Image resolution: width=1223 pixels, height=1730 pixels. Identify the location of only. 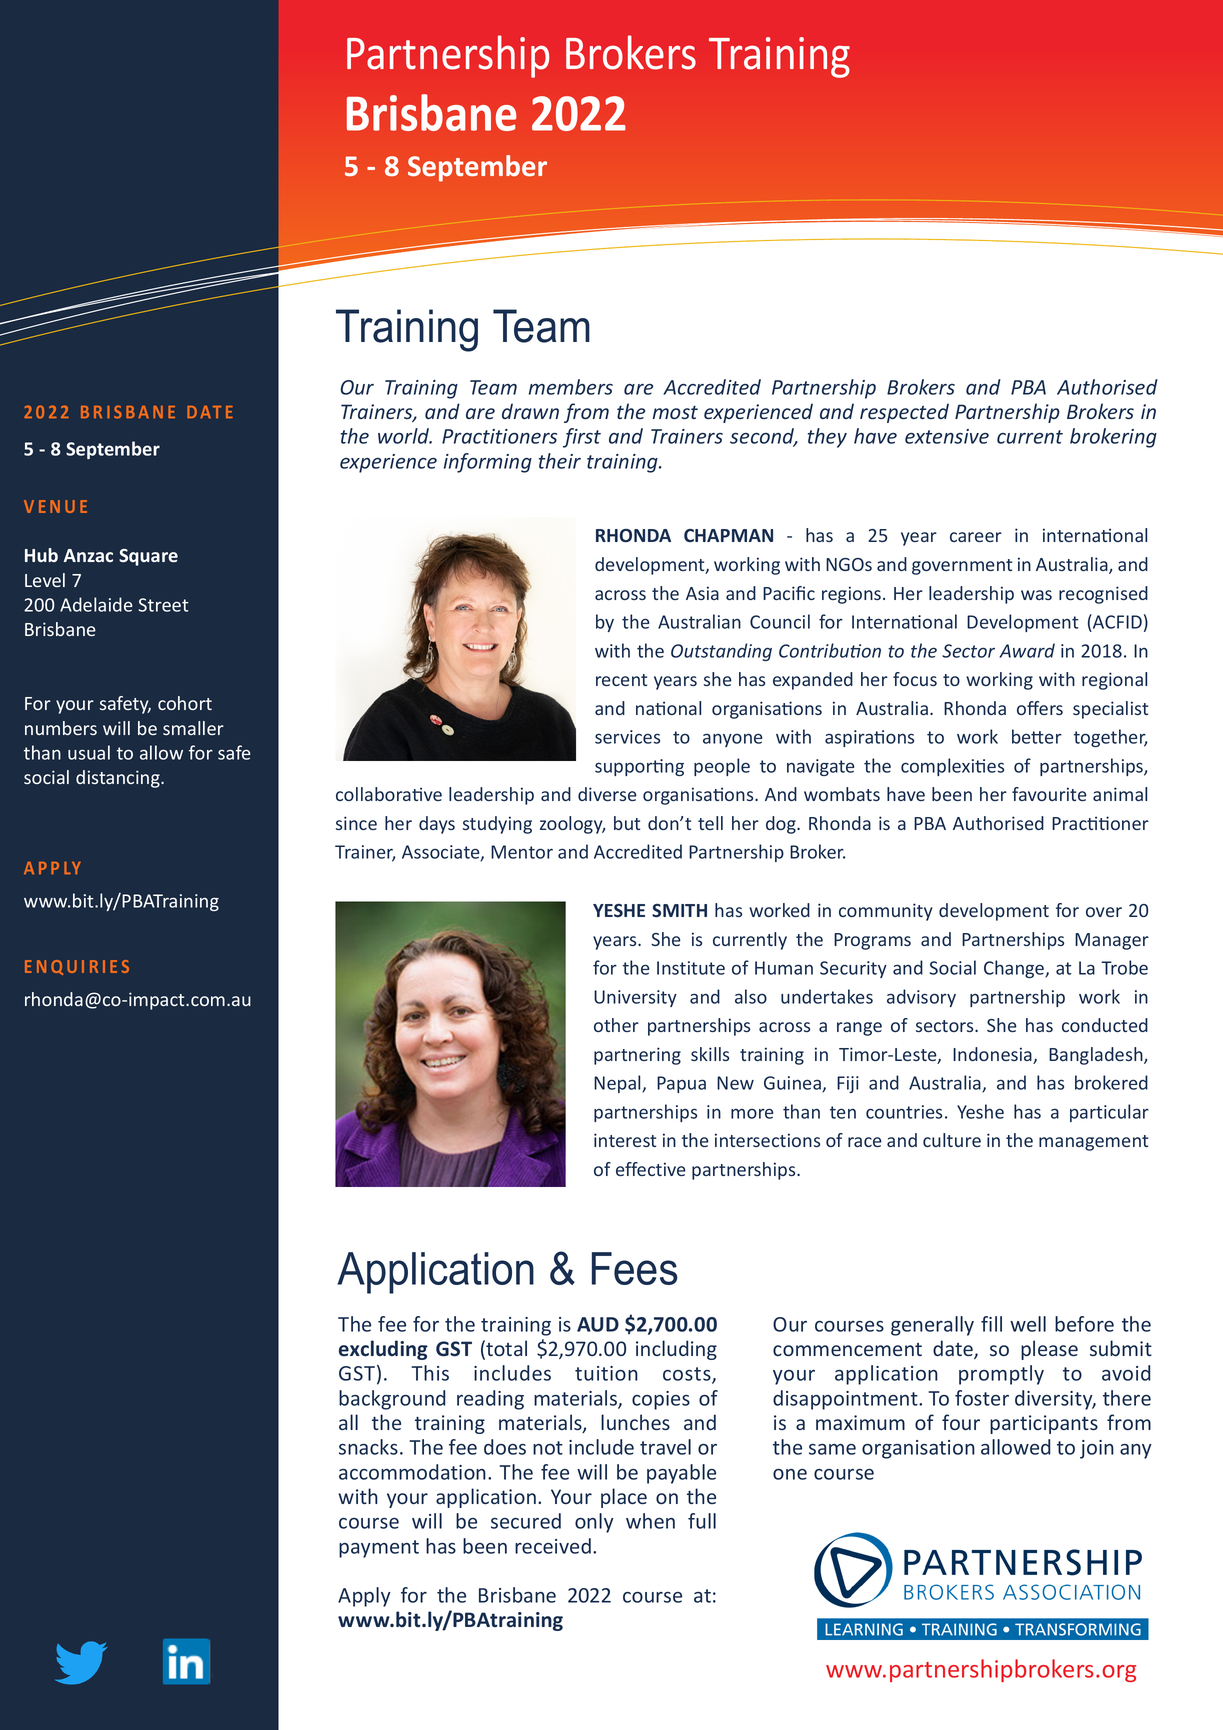
(594, 1523).
